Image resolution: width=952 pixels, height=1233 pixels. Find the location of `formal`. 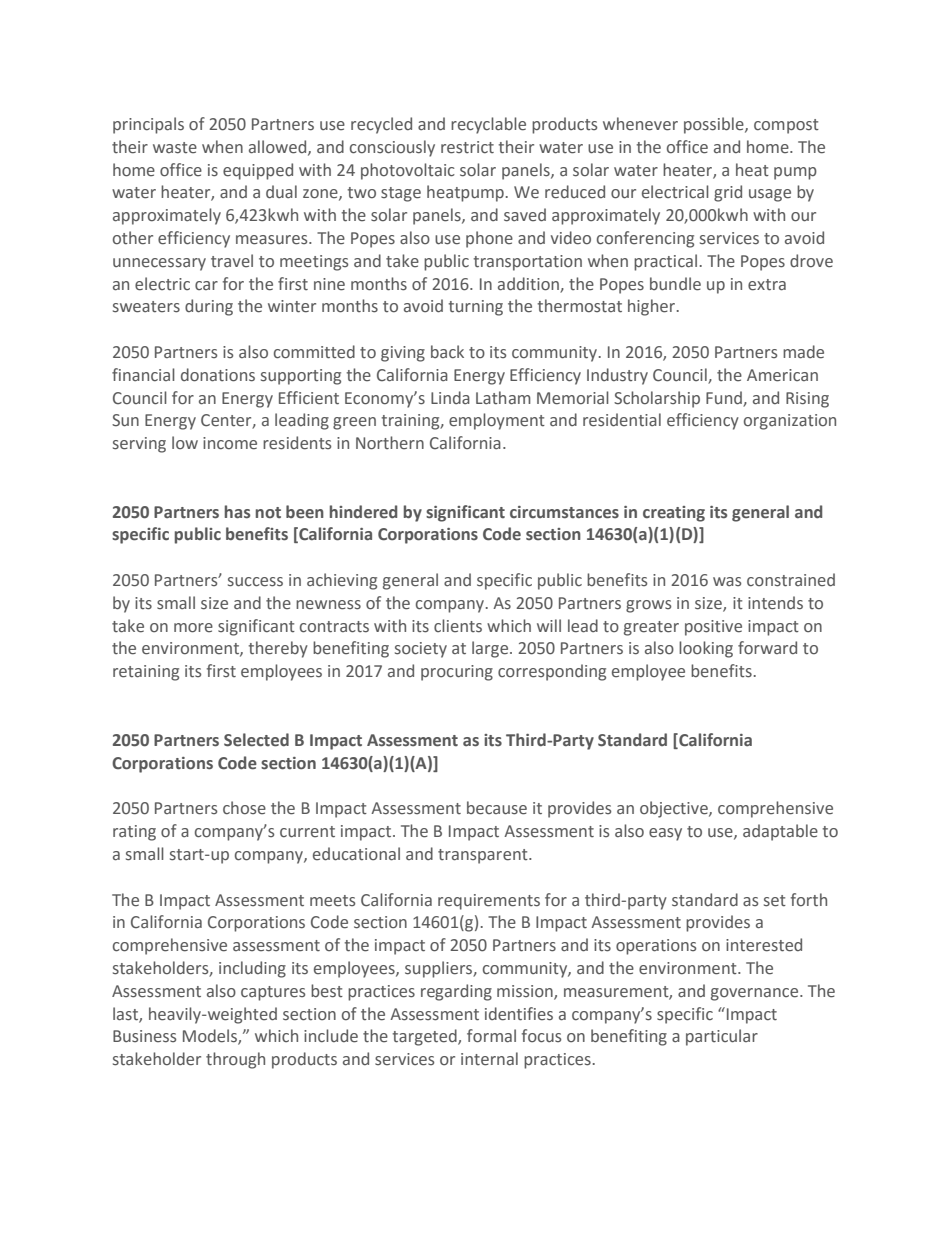

formal is located at coordinates (491, 1036).
